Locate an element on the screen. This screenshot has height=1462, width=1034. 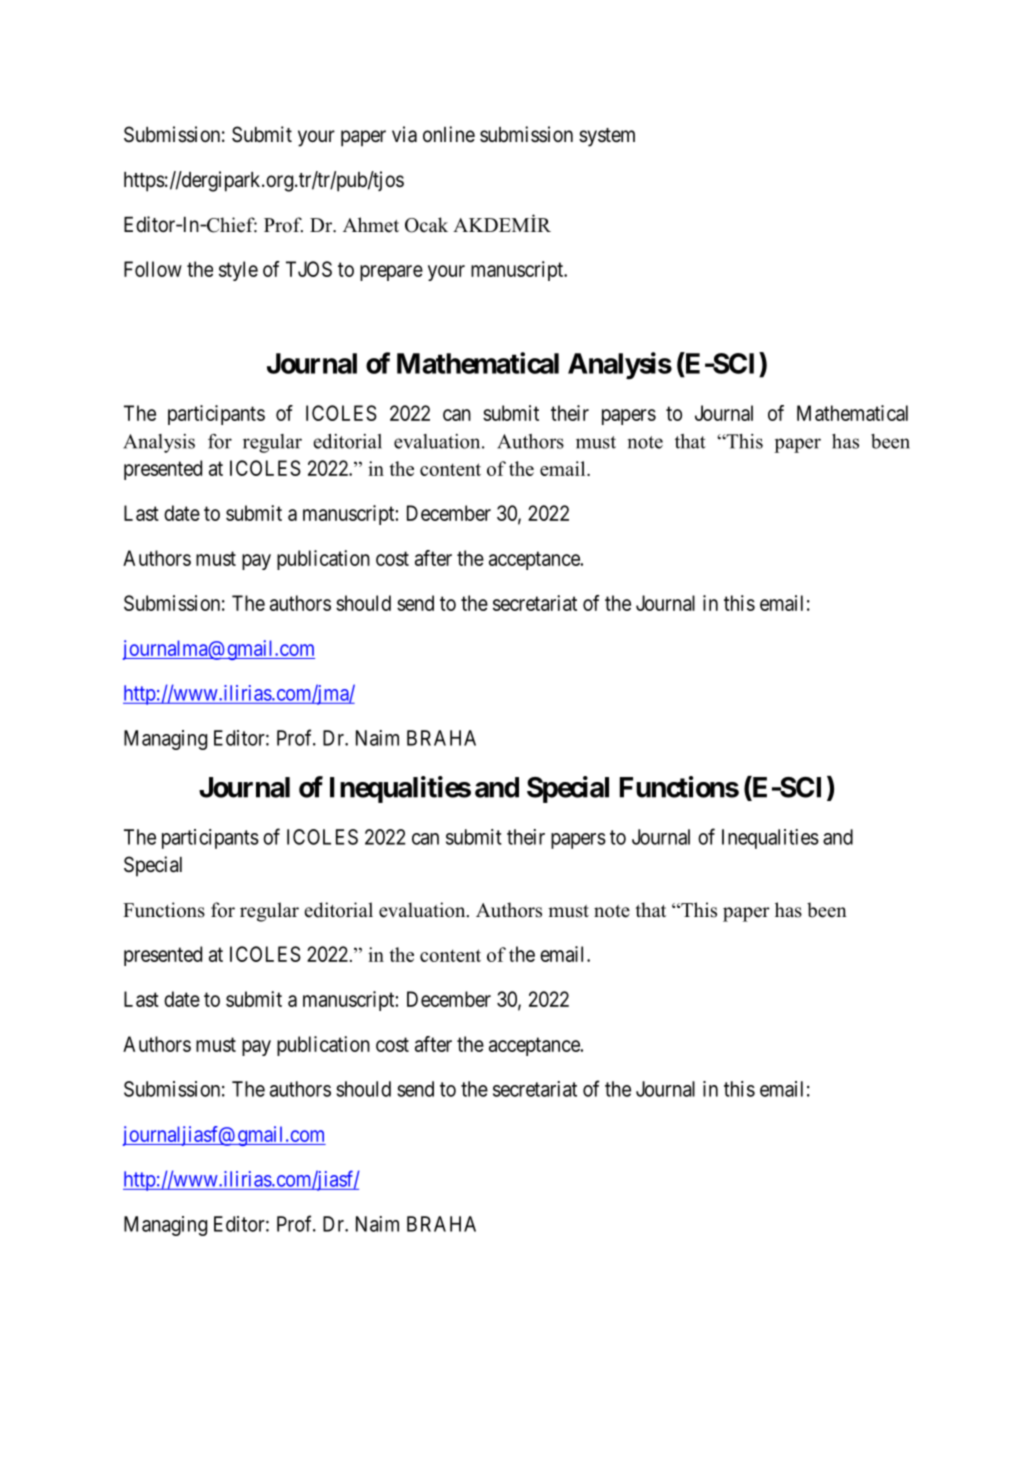
style is located at coordinates (238, 271).
